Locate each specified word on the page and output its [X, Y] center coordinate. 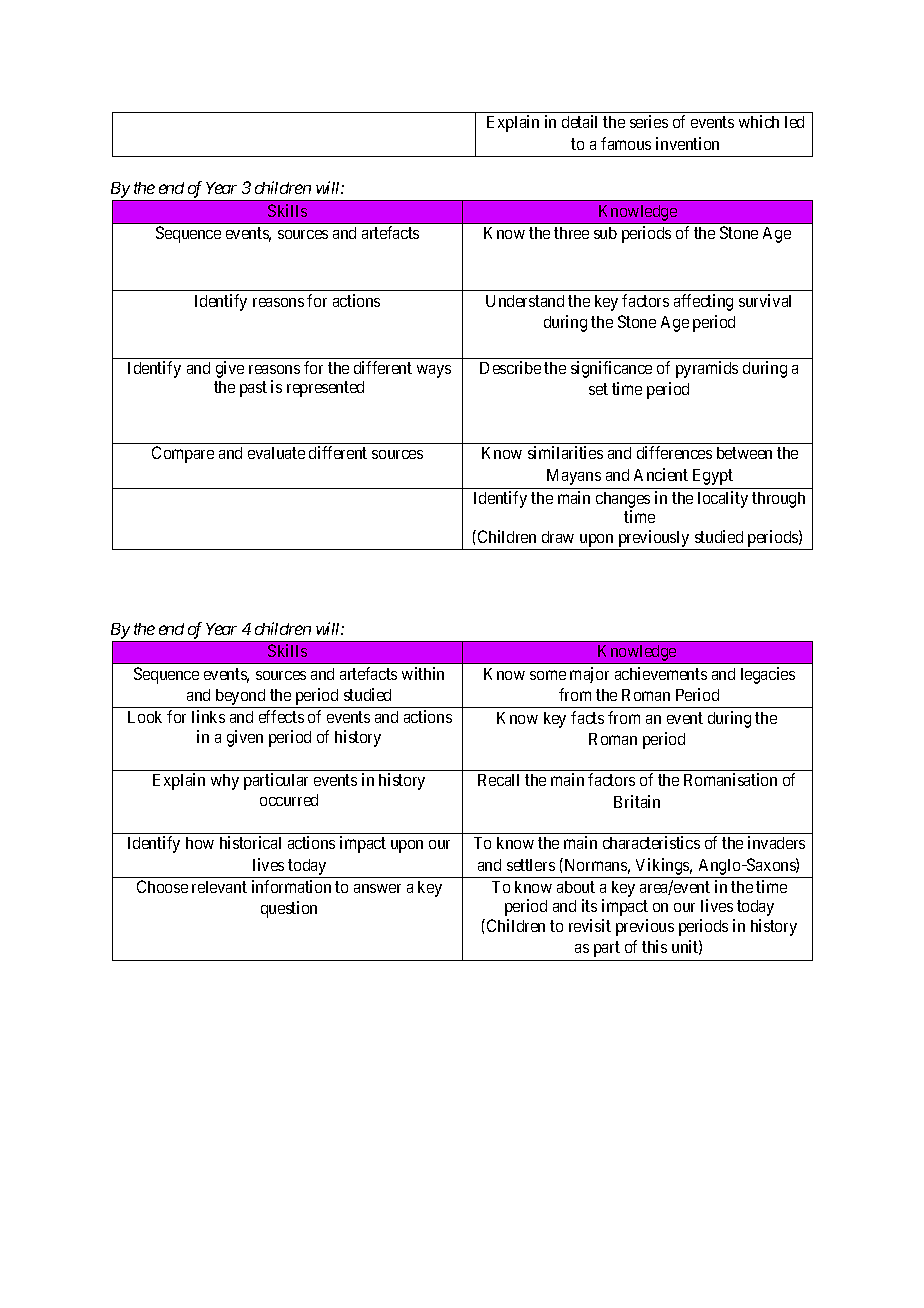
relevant [219, 887]
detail [579, 121]
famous [626, 143]
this [654, 946]
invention [687, 143]
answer [377, 888]
